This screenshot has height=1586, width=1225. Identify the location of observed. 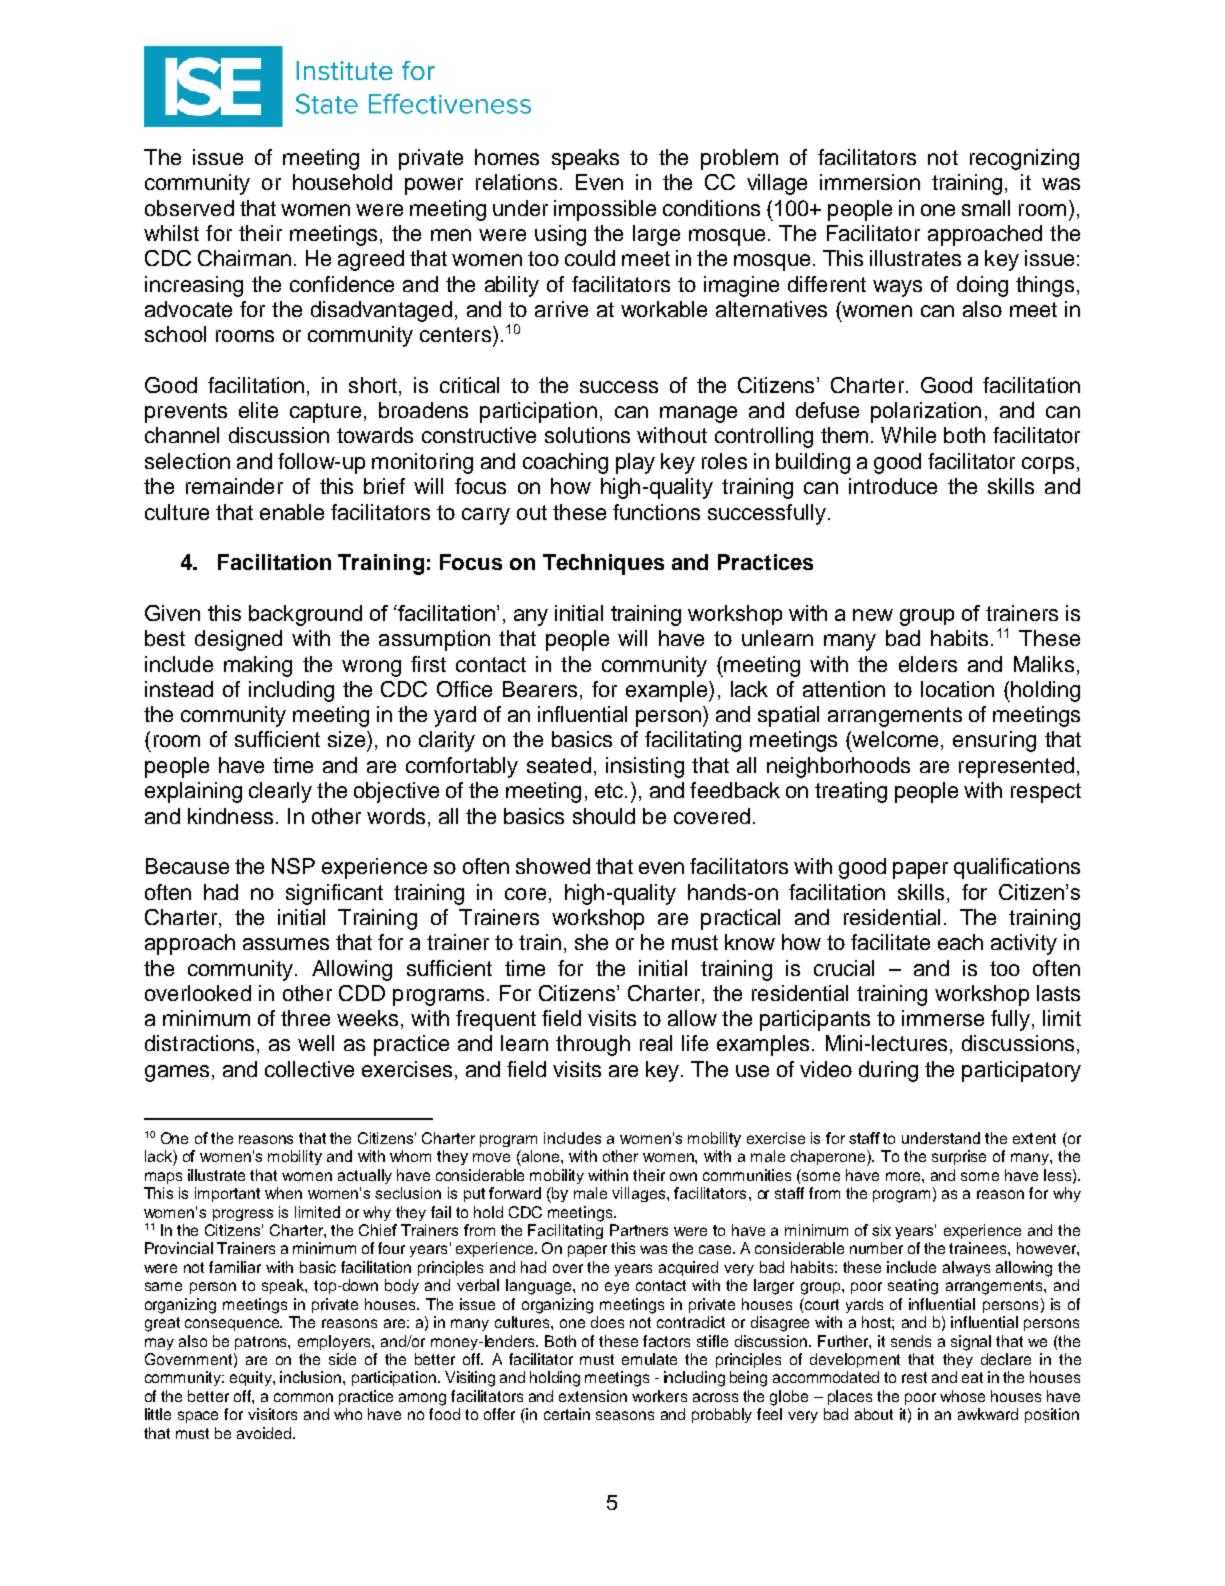
(189, 208).
